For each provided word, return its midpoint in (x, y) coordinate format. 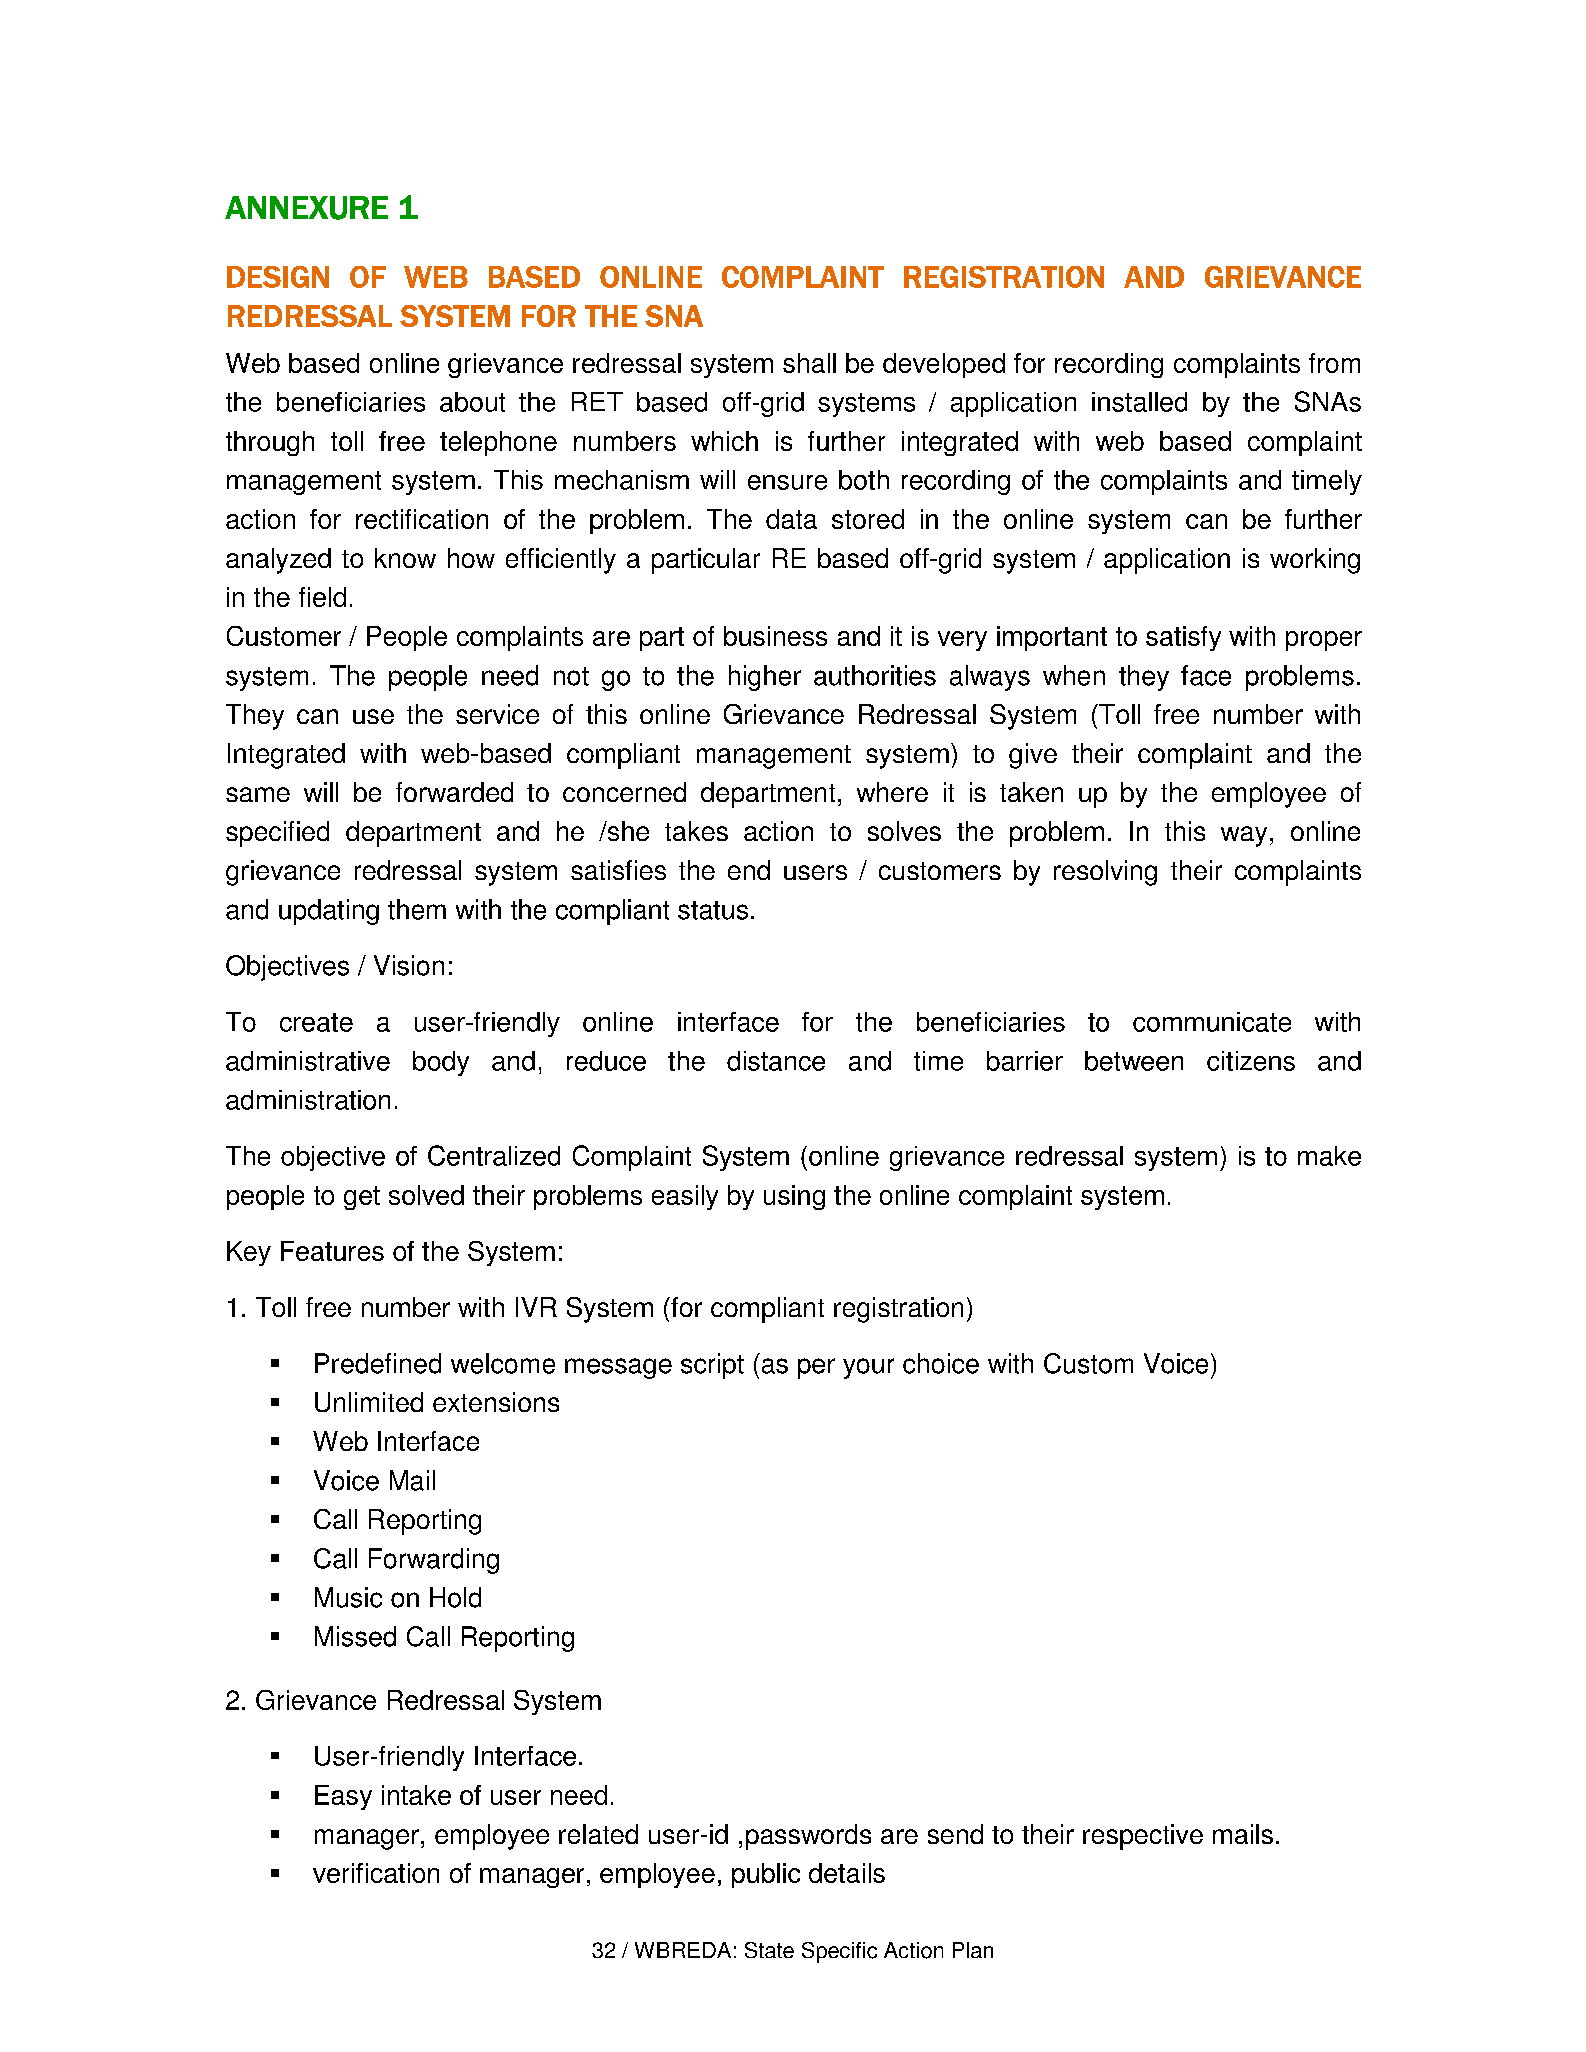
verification (376, 1873)
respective (1143, 1837)
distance (776, 1061)
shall (809, 363)
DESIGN (278, 277)
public (766, 1875)
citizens (1251, 1061)
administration (308, 1100)
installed (1139, 402)
